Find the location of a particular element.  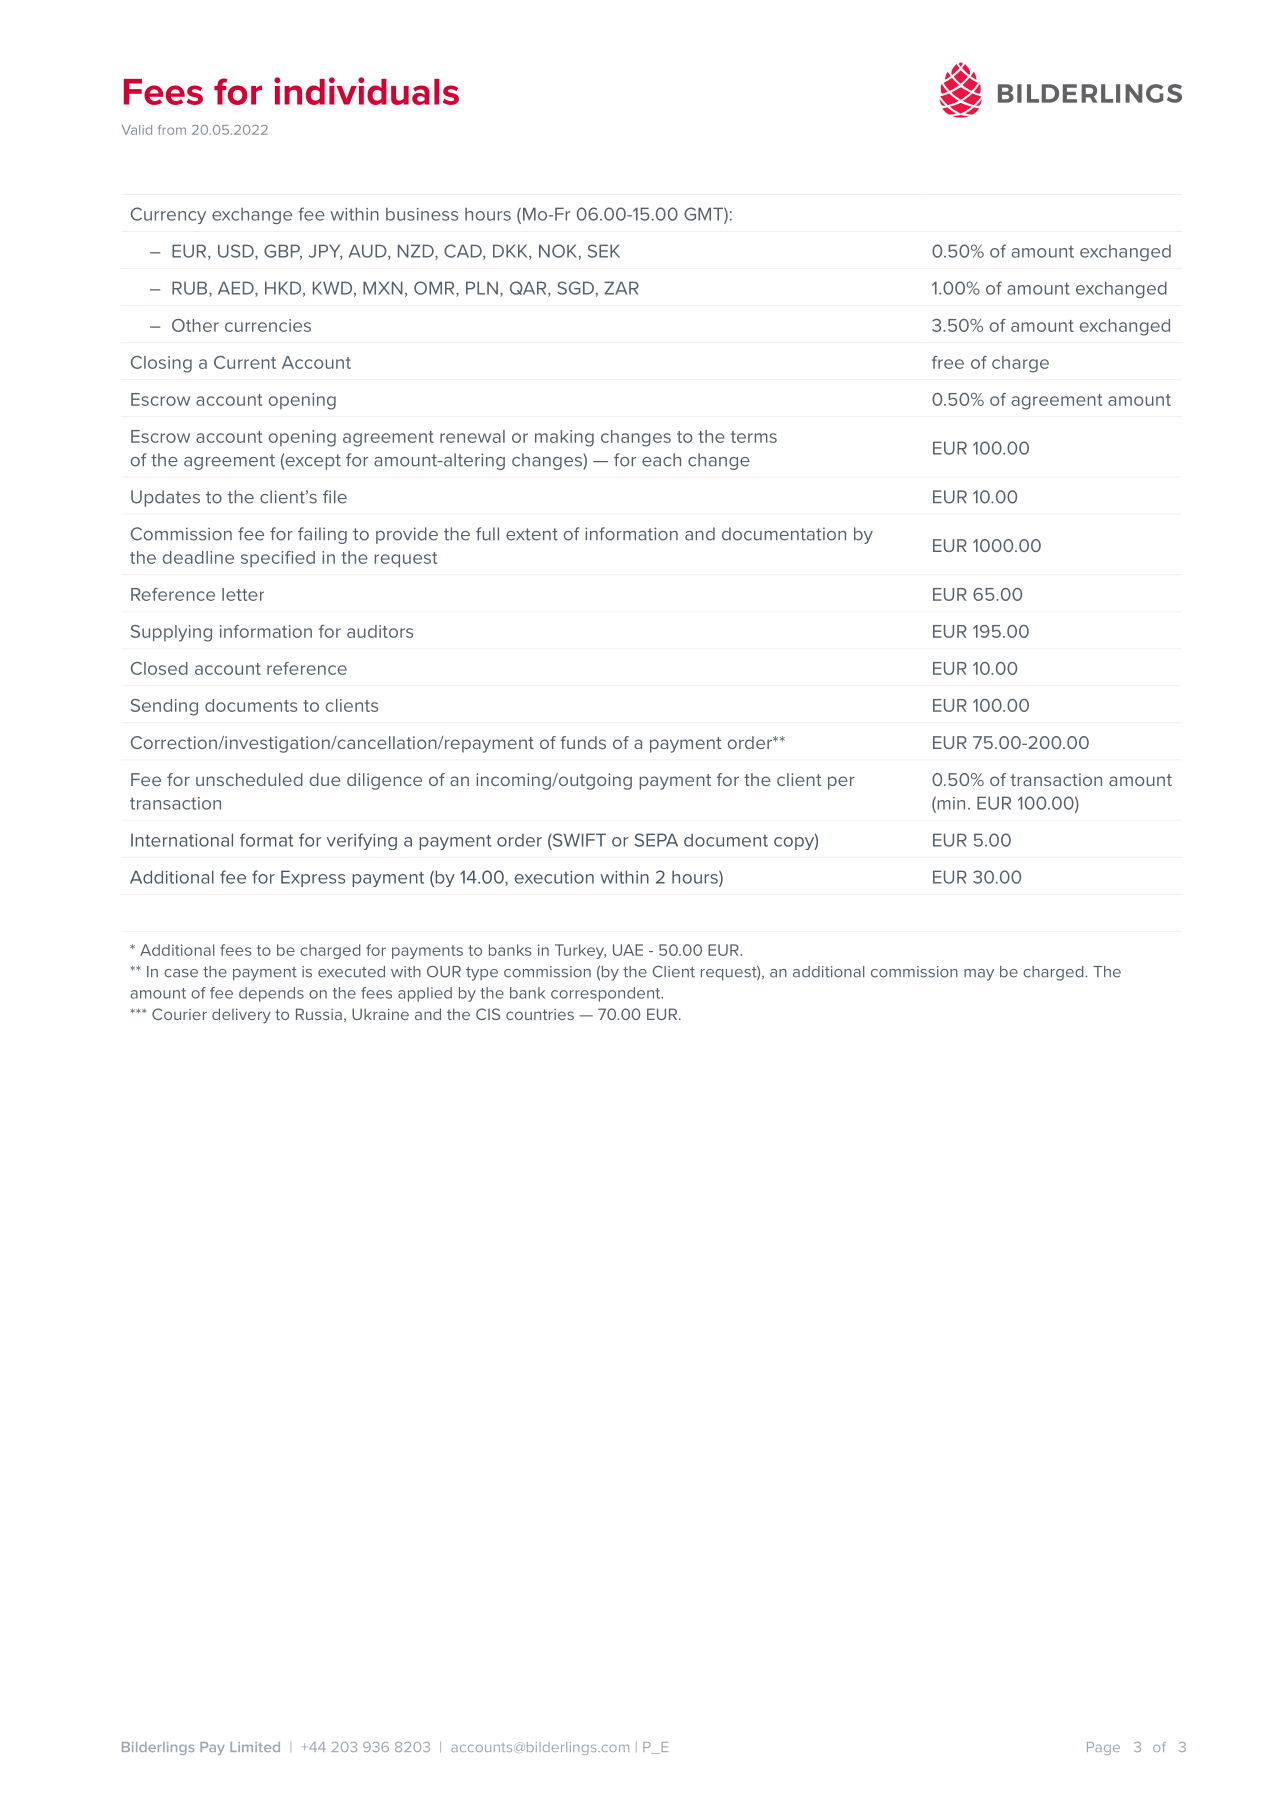

may is located at coordinates (979, 975).
